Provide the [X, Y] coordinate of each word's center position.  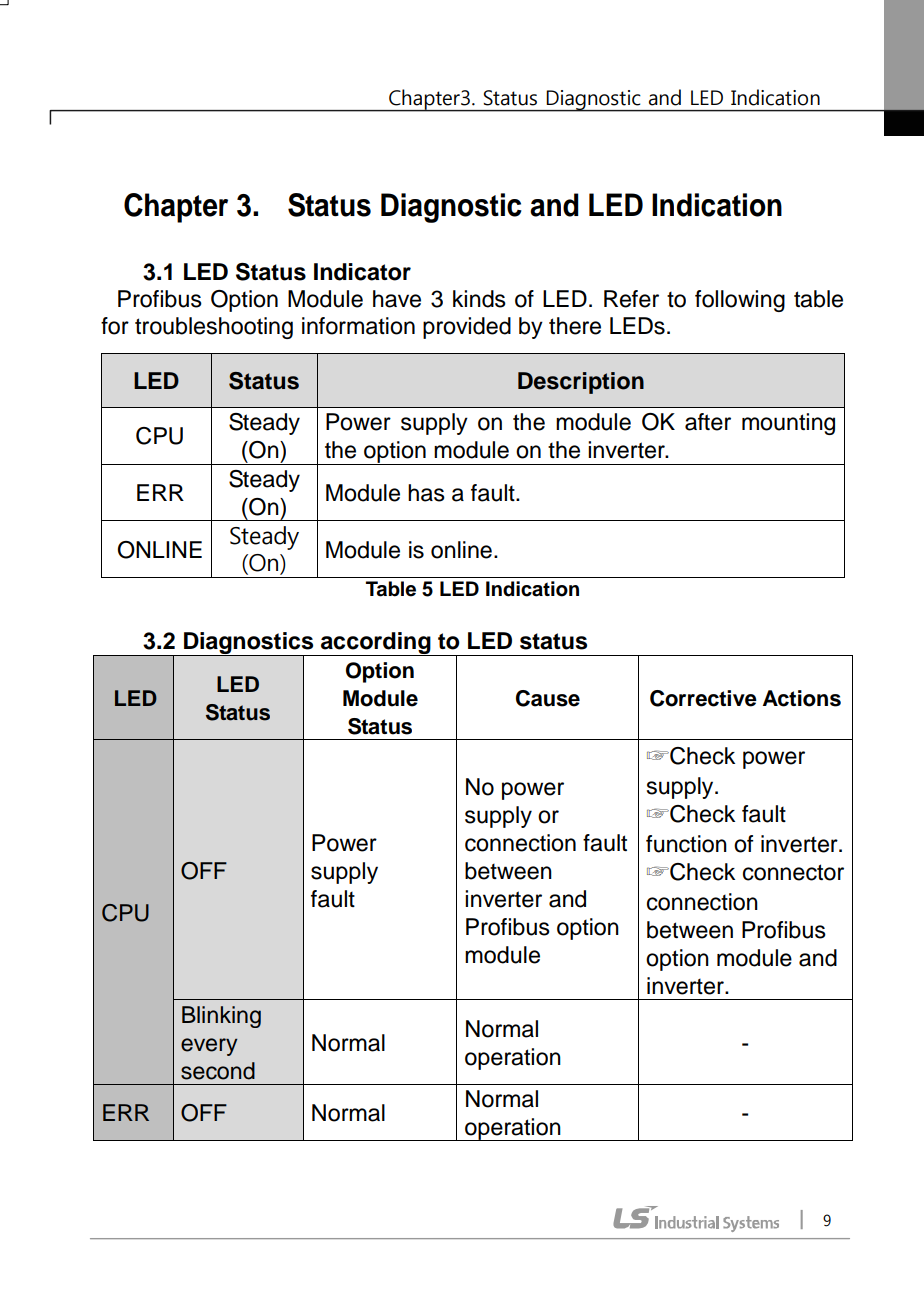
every [209, 1047]
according [376, 644]
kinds [479, 299]
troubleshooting [214, 328]
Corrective [703, 698]
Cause [548, 698]
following [740, 301]
